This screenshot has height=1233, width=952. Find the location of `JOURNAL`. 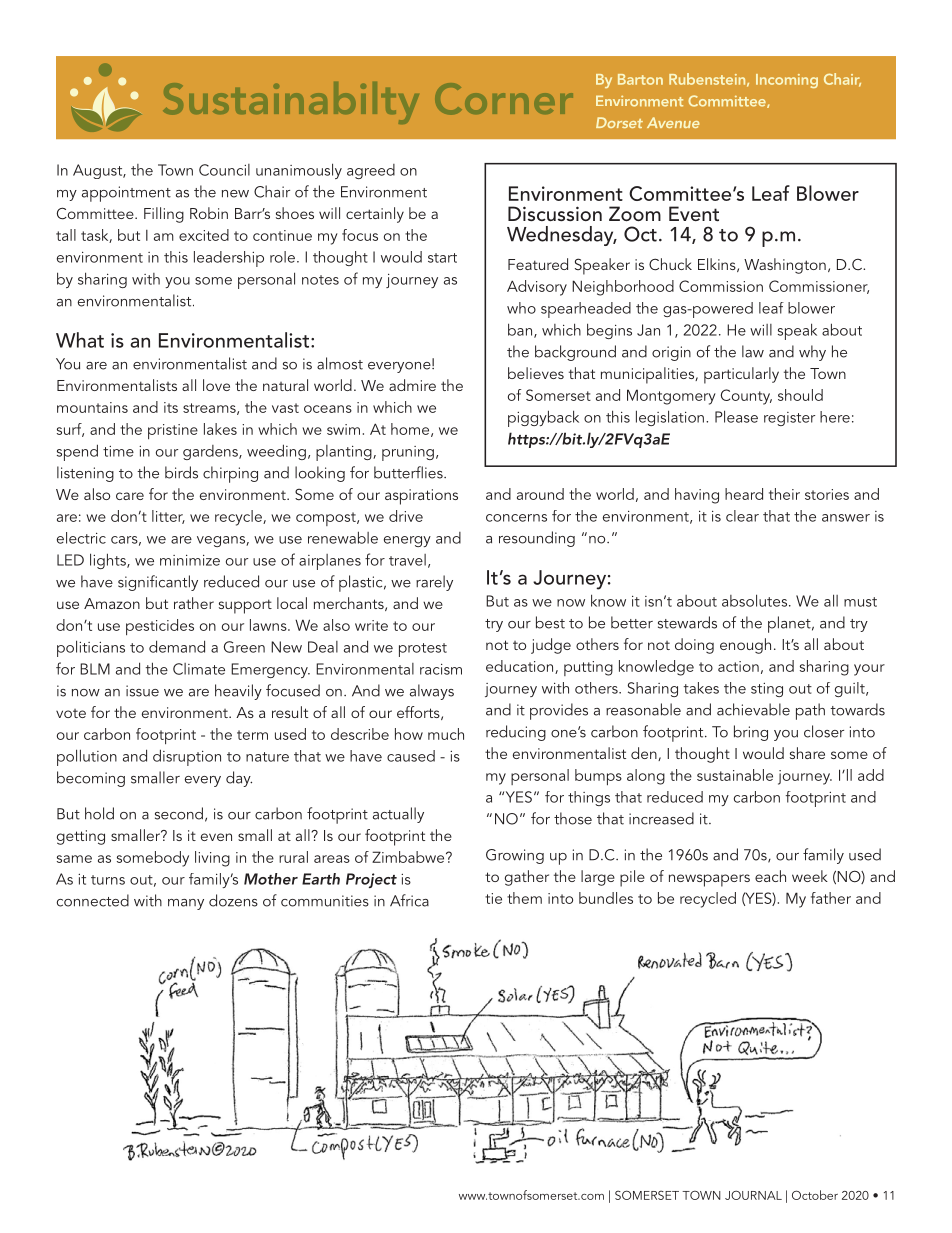

JOURNAL is located at coordinates (753, 1195).
